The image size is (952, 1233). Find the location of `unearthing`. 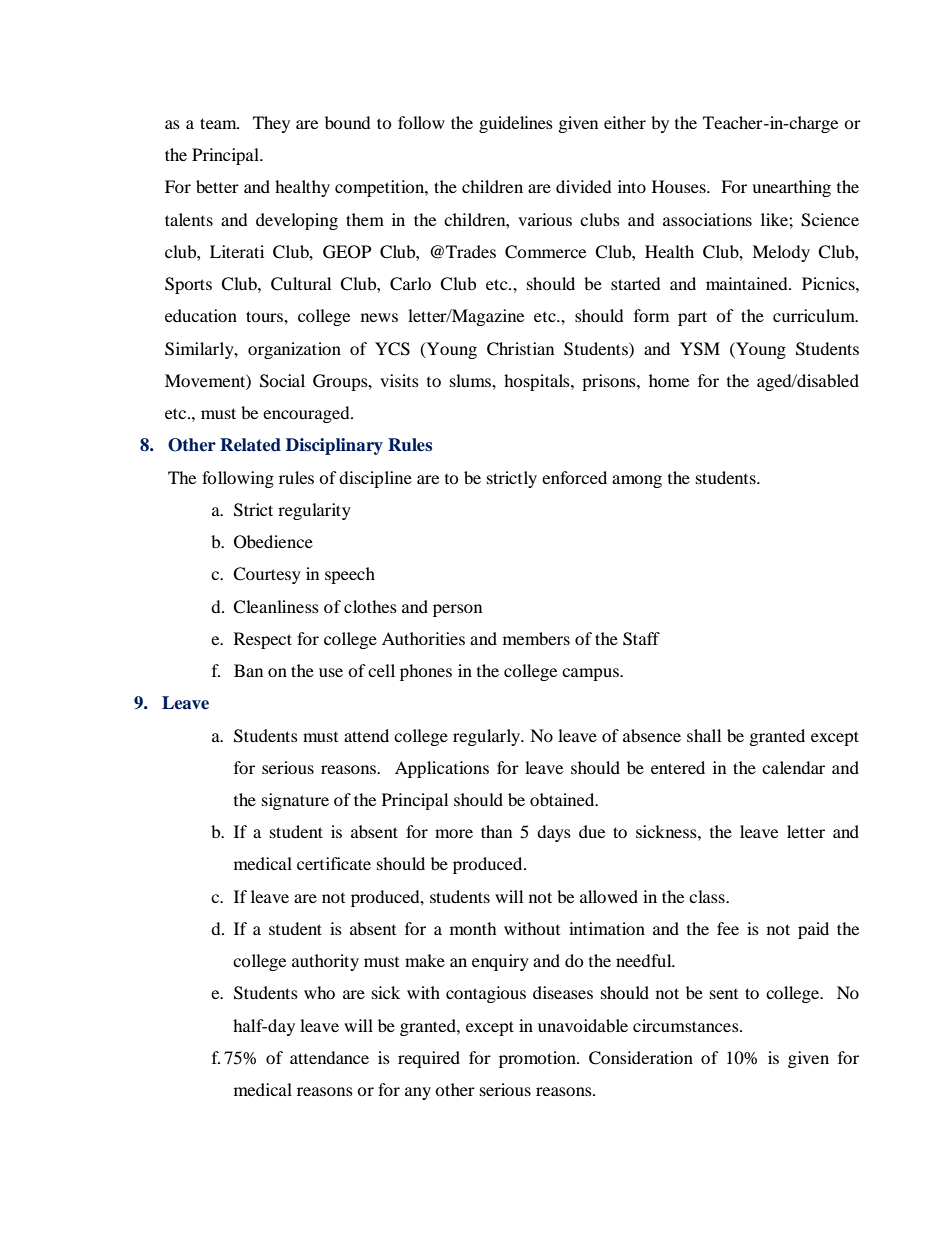

unearthing is located at coordinates (791, 188).
